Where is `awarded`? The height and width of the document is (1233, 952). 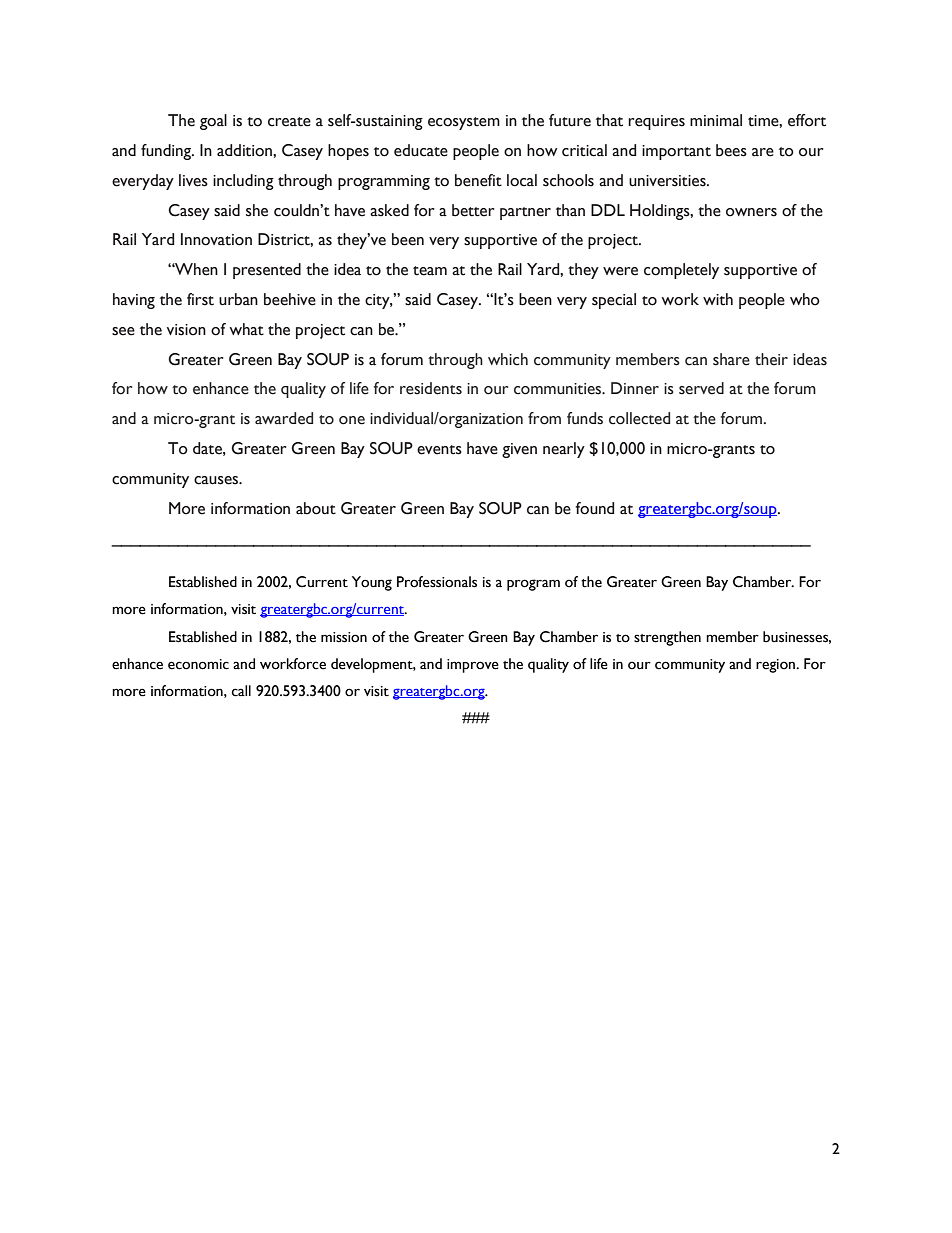 awarded is located at coordinates (284, 418).
